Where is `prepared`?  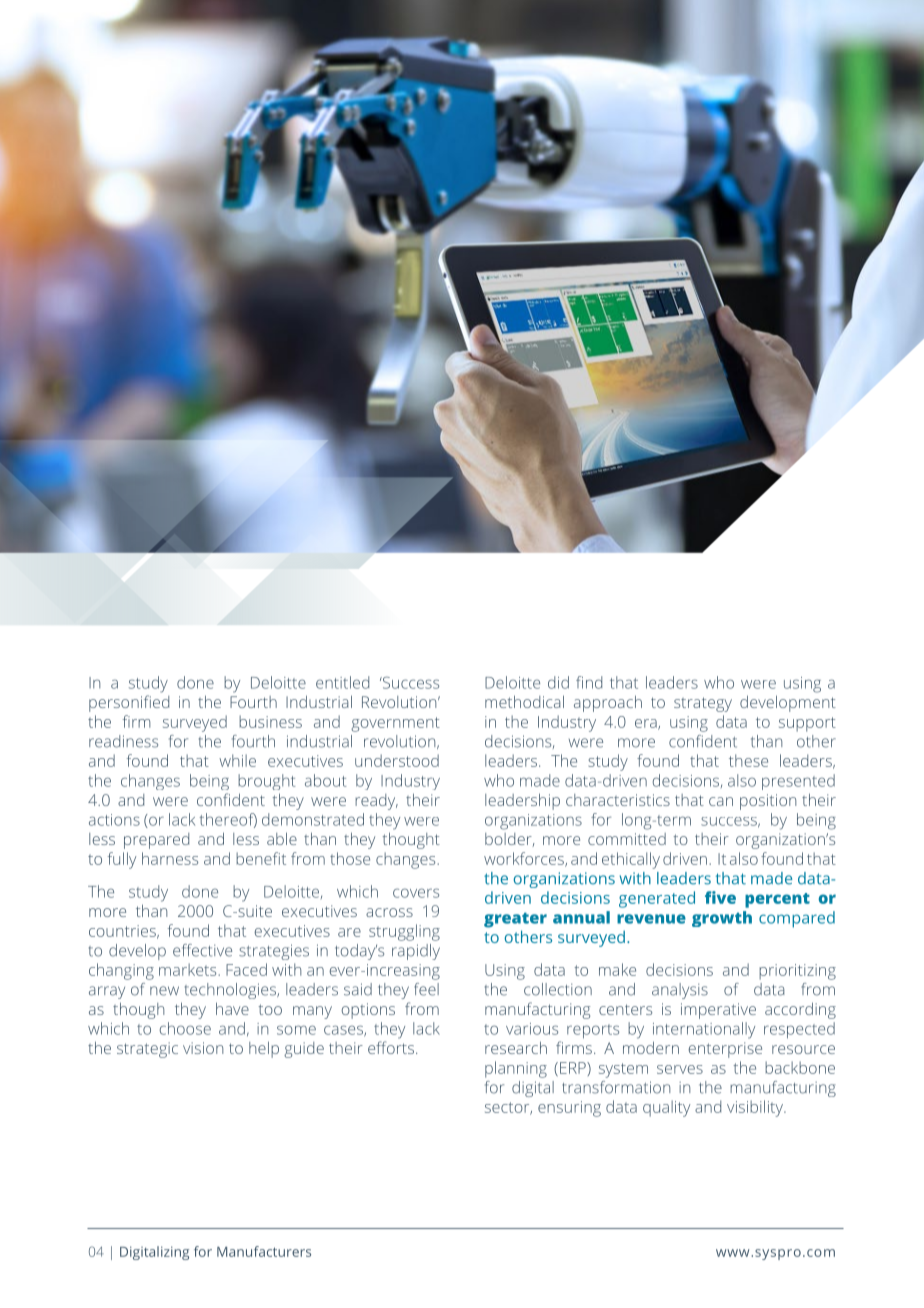
prepared is located at coordinates (156, 841).
